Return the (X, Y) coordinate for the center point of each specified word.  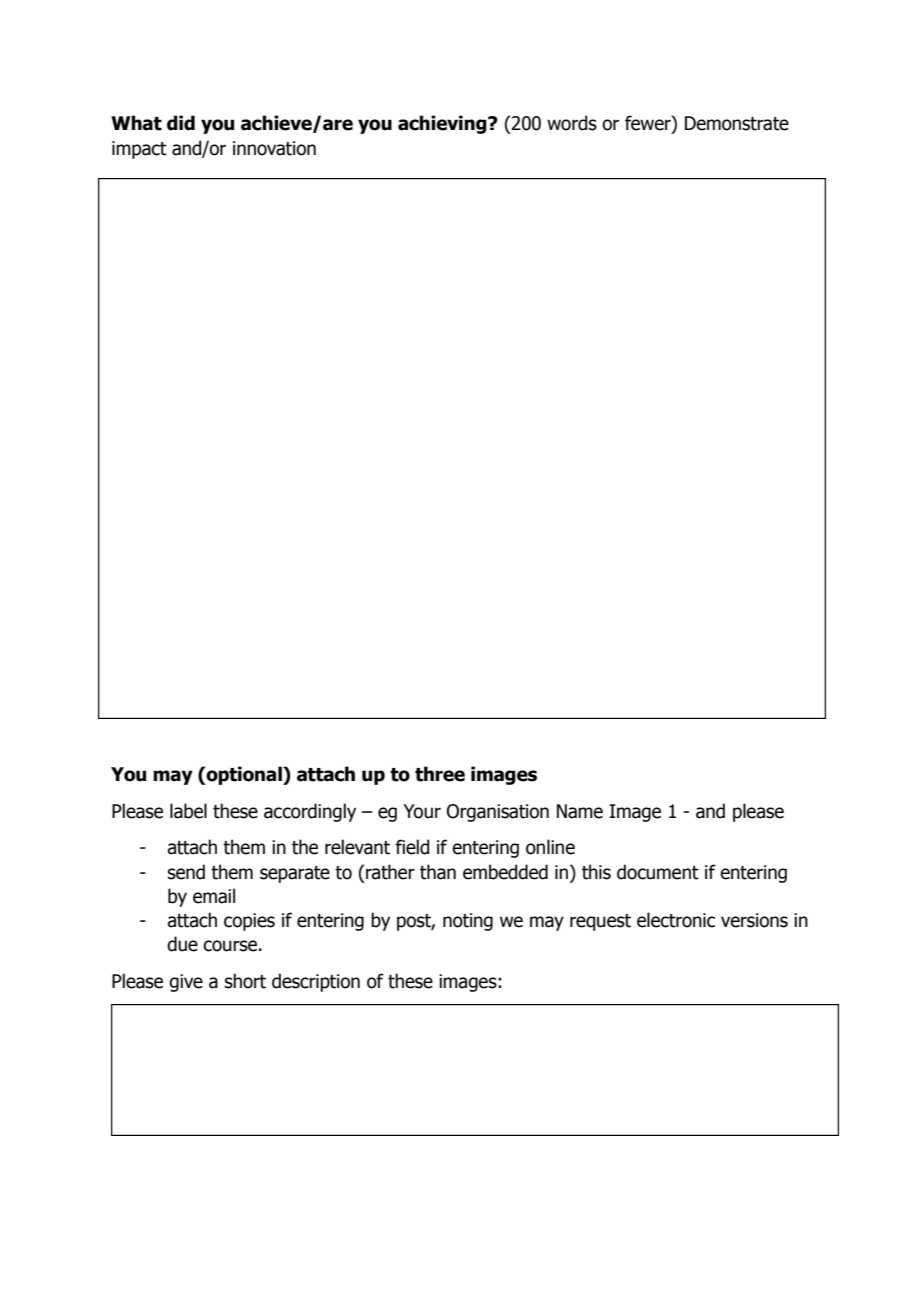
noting (468, 922)
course (230, 946)
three (440, 774)
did (181, 123)
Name (580, 811)
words (572, 123)
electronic (676, 920)
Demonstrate (737, 123)
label (188, 811)
